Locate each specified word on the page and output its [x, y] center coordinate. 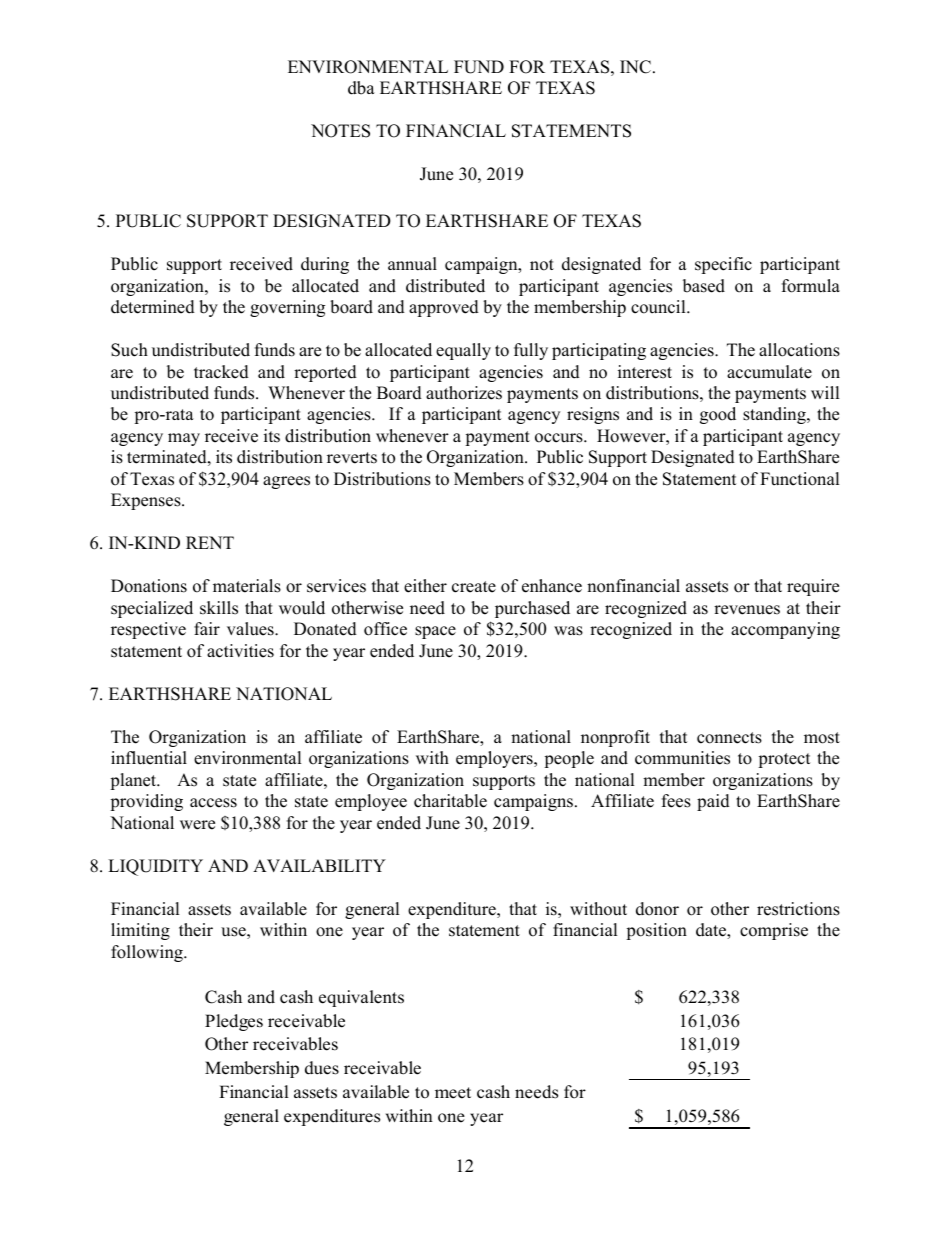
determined [153, 307]
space [435, 632]
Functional [800, 479]
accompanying [785, 630]
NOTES [340, 131]
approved [444, 308]
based [704, 286]
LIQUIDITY [155, 867]
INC [635, 67]
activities [240, 651]
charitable [450, 801]
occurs [560, 438]
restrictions [798, 909]
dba [361, 88]
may [184, 439]
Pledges [234, 1022]
